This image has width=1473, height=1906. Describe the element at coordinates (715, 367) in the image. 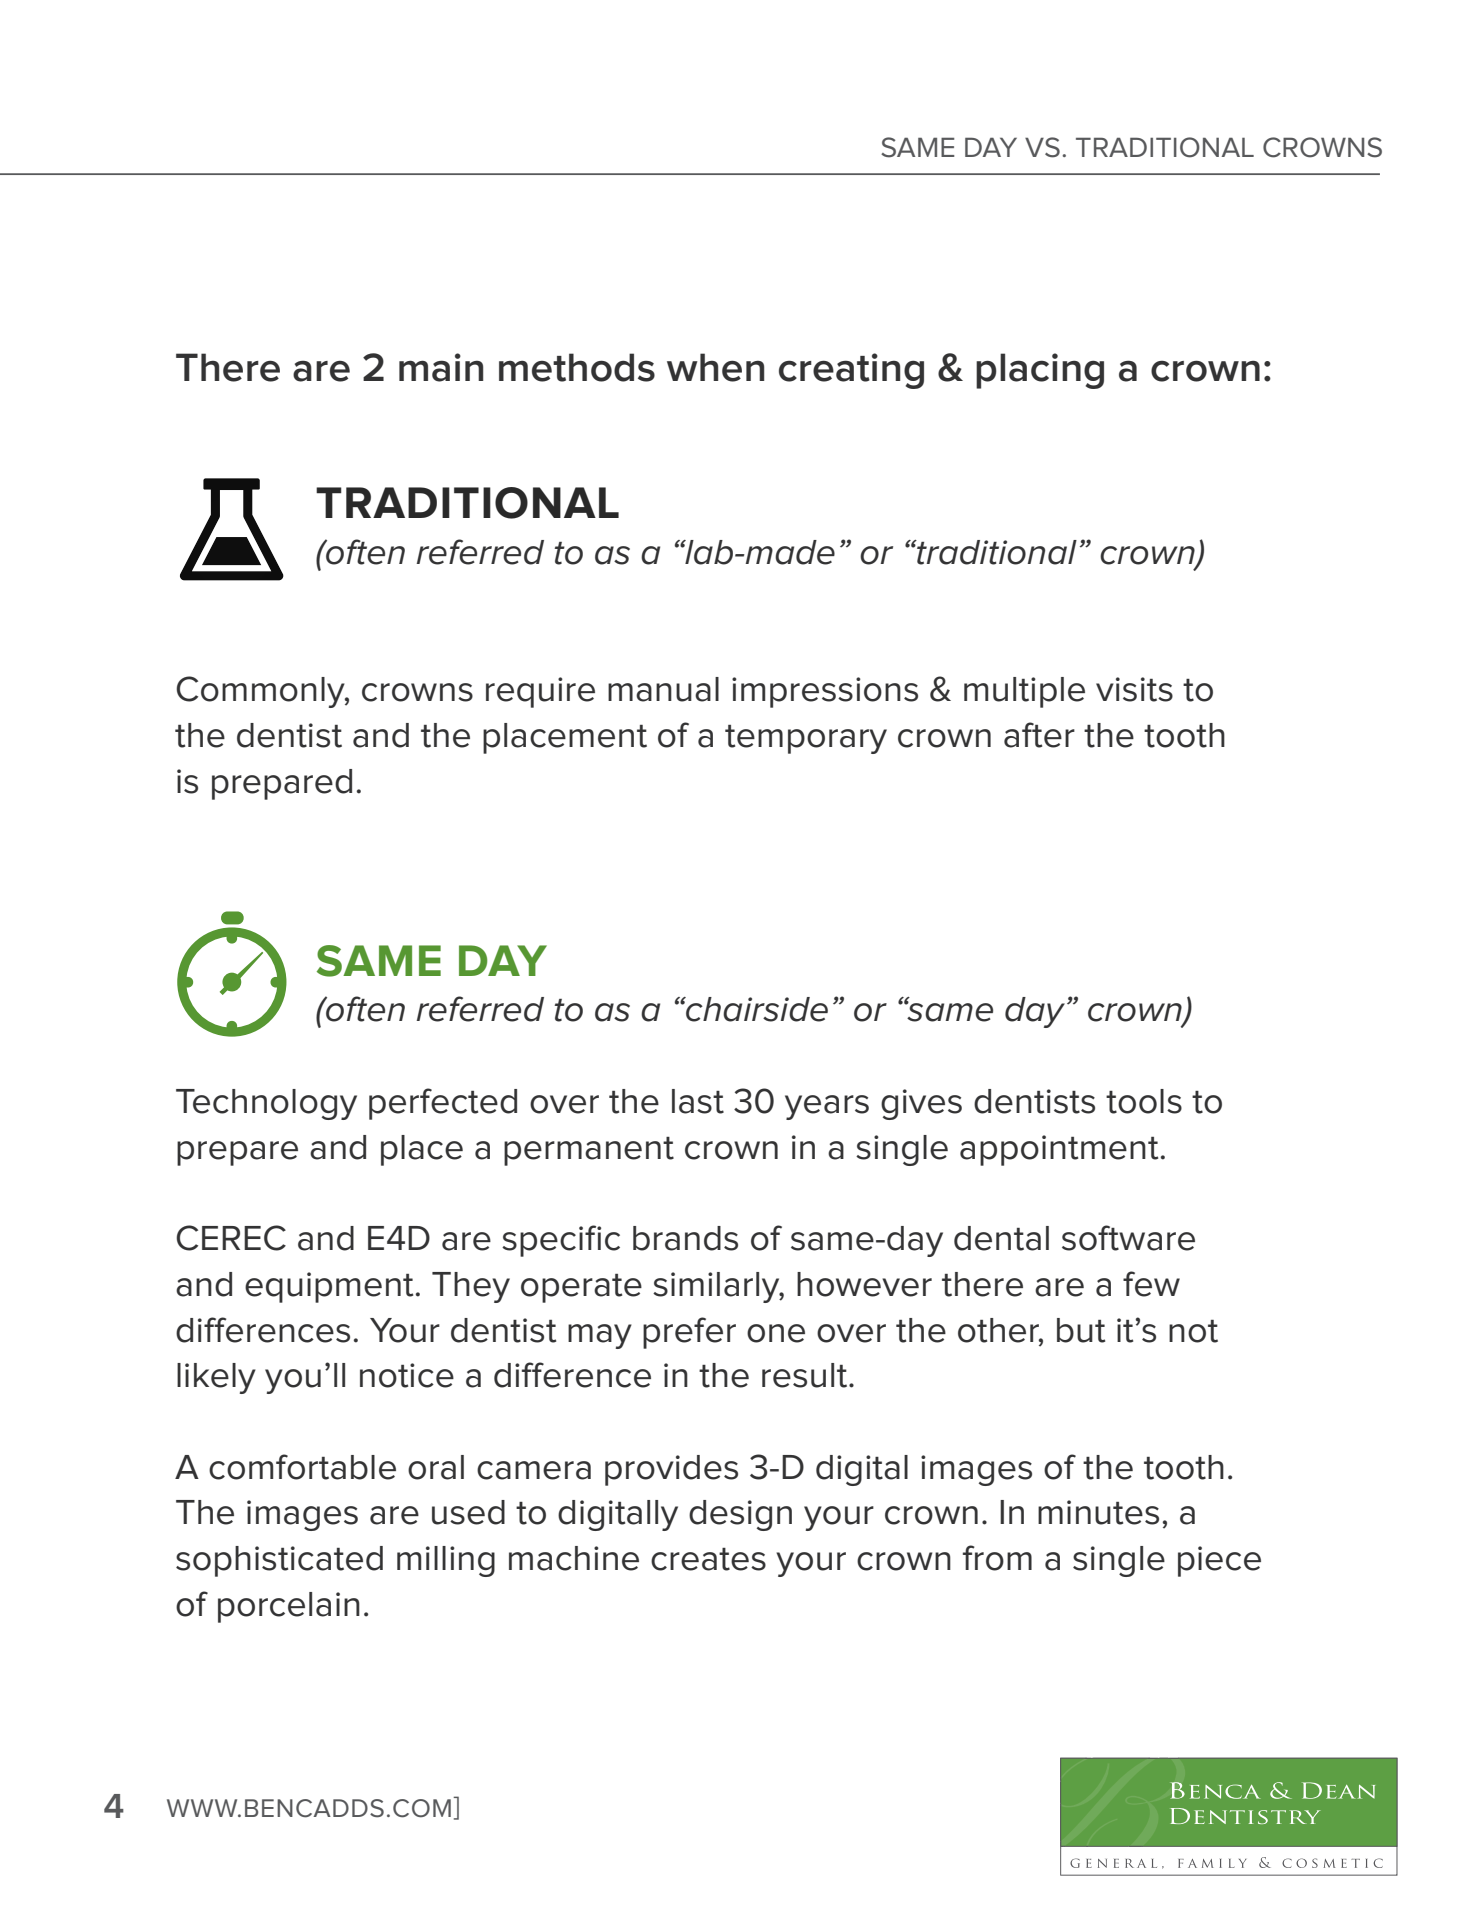

I see `when` at that location.
